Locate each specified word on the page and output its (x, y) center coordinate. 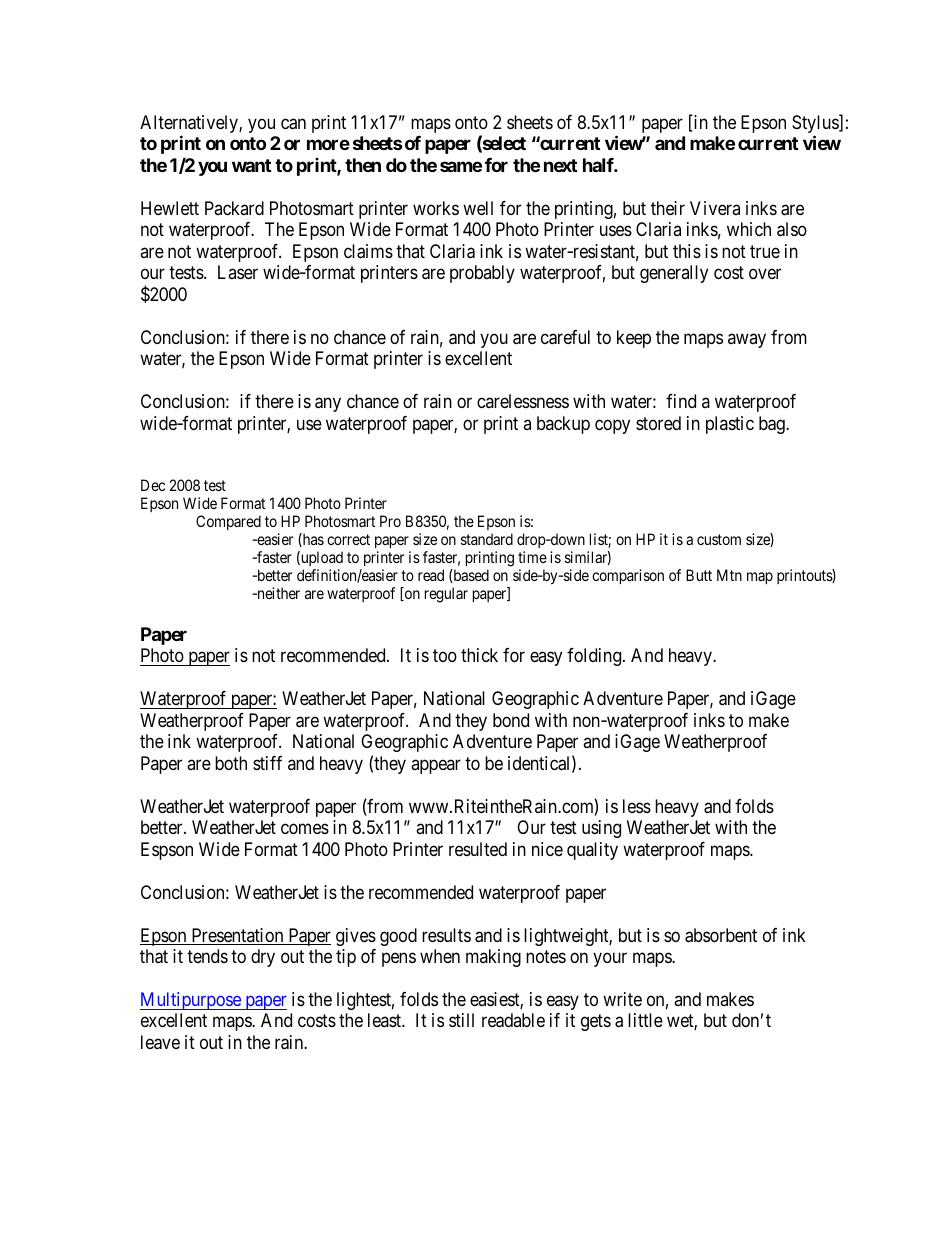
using (601, 829)
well (478, 208)
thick (479, 655)
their (668, 208)
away (747, 340)
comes (305, 829)
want (251, 165)
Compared (228, 522)
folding (595, 657)
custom (719, 539)
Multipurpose (191, 1001)
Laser (238, 272)
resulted (478, 849)
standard (487, 539)
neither (277, 593)
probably (482, 274)
